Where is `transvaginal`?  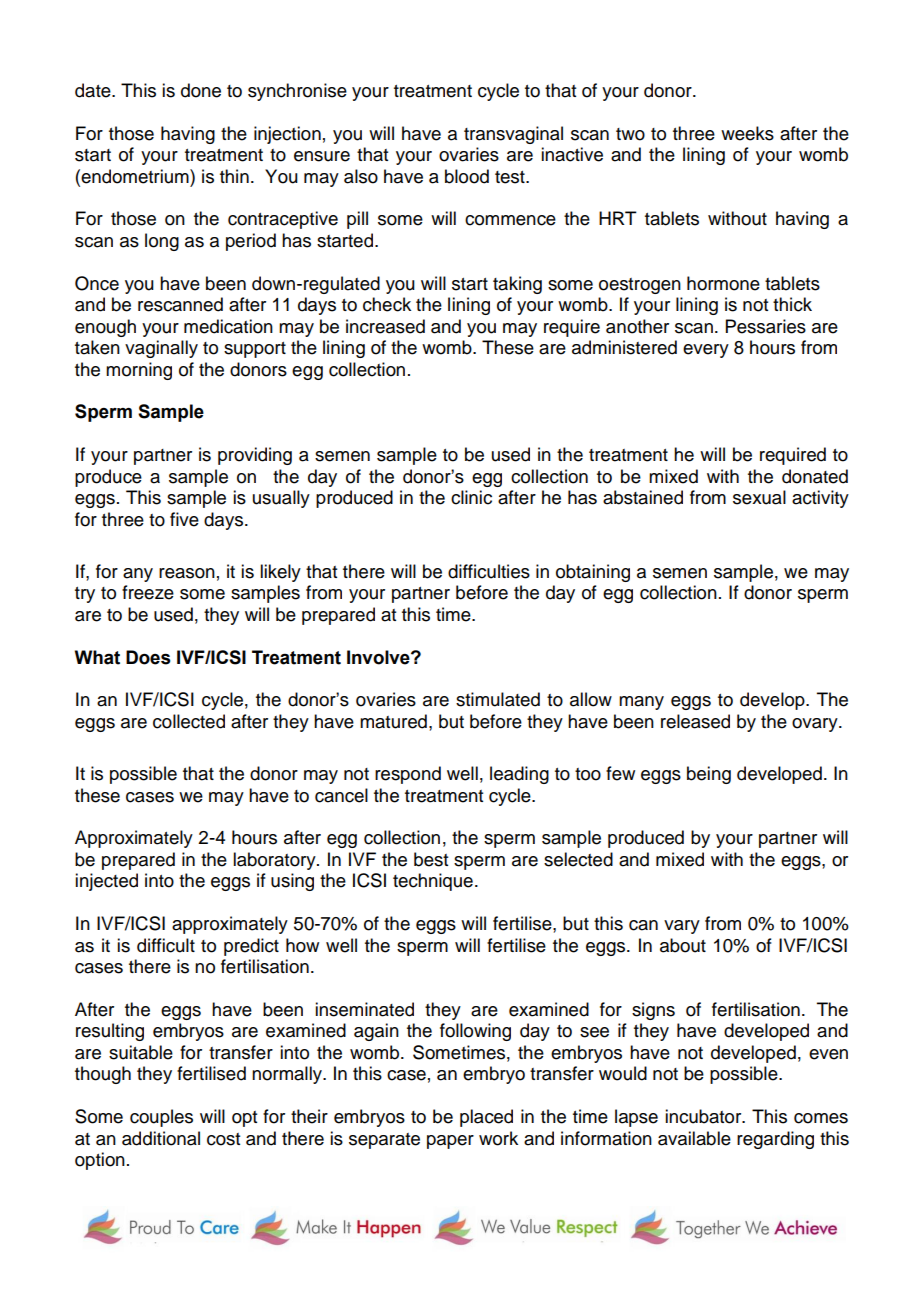
transvaginal is located at coordinates (513, 135).
